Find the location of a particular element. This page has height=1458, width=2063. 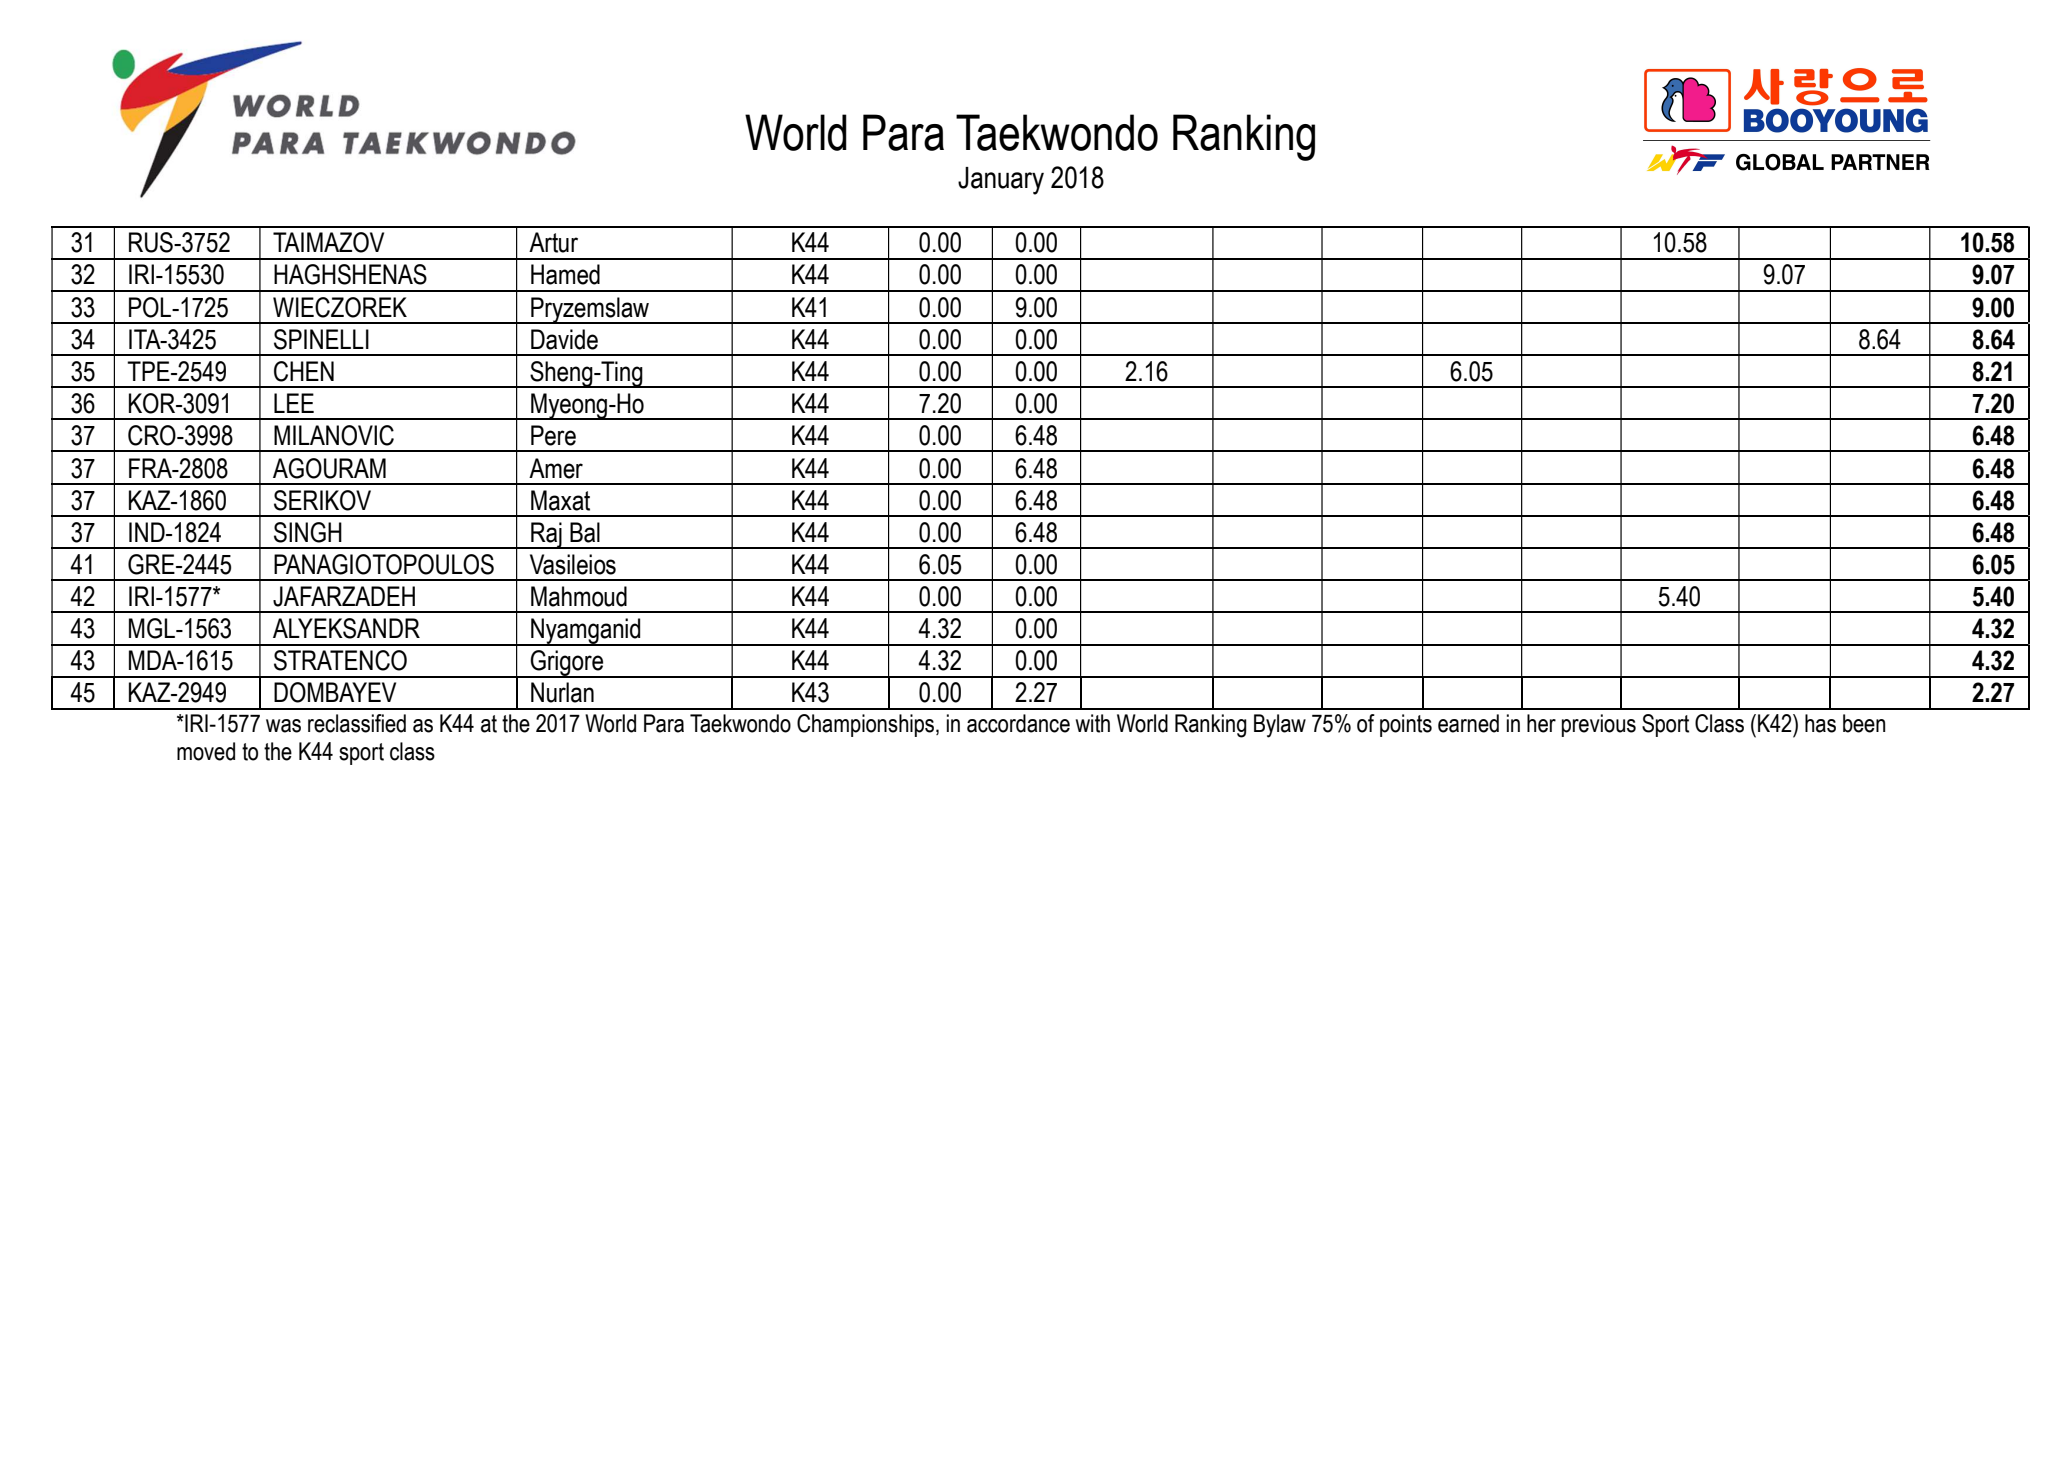

Mahmoud is located at coordinates (579, 596).
